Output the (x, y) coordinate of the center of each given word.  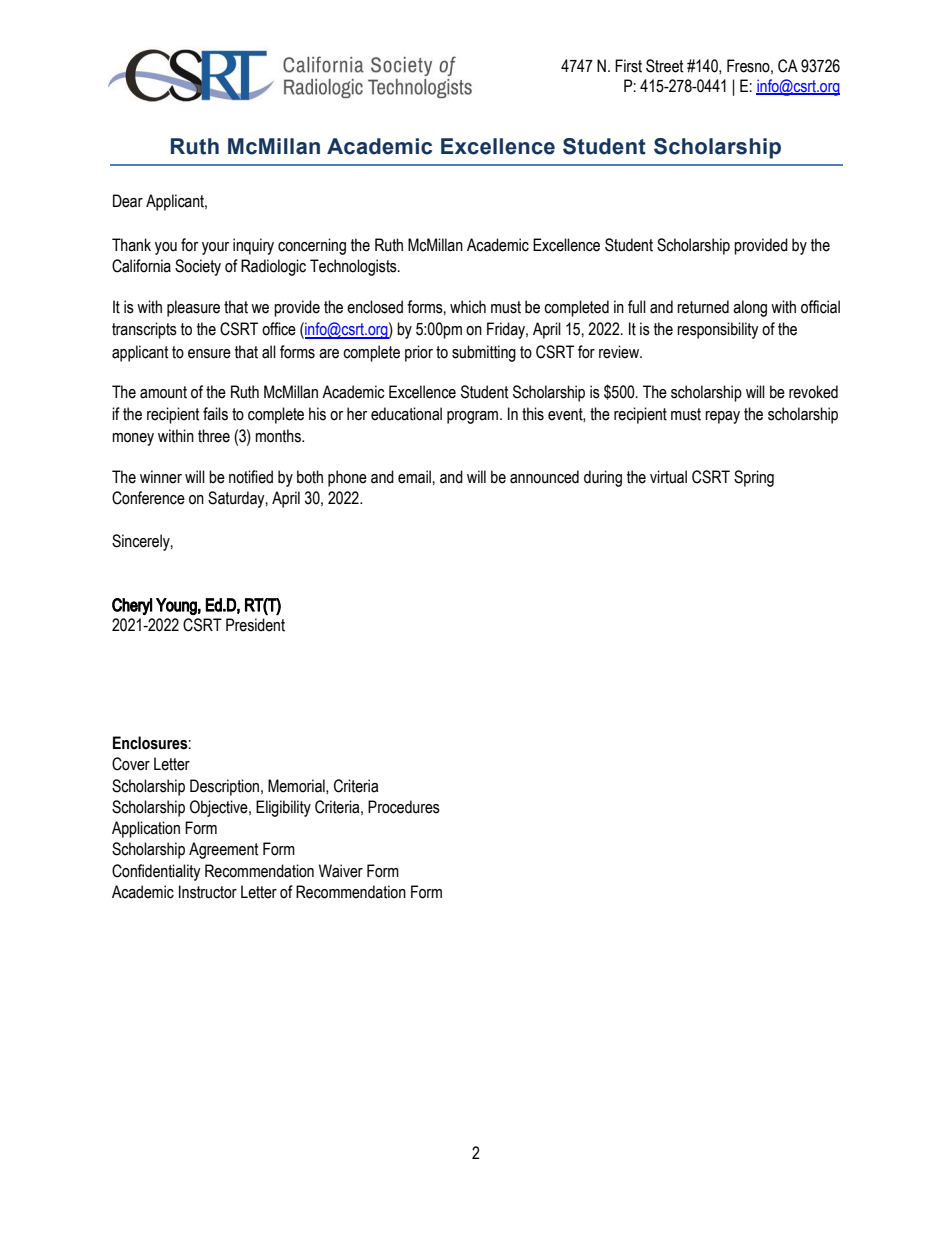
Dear (128, 201)
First (628, 66)
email (414, 477)
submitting (484, 353)
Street (665, 66)
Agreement (224, 850)
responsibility (718, 330)
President (255, 625)
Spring (754, 478)
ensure (209, 354)
